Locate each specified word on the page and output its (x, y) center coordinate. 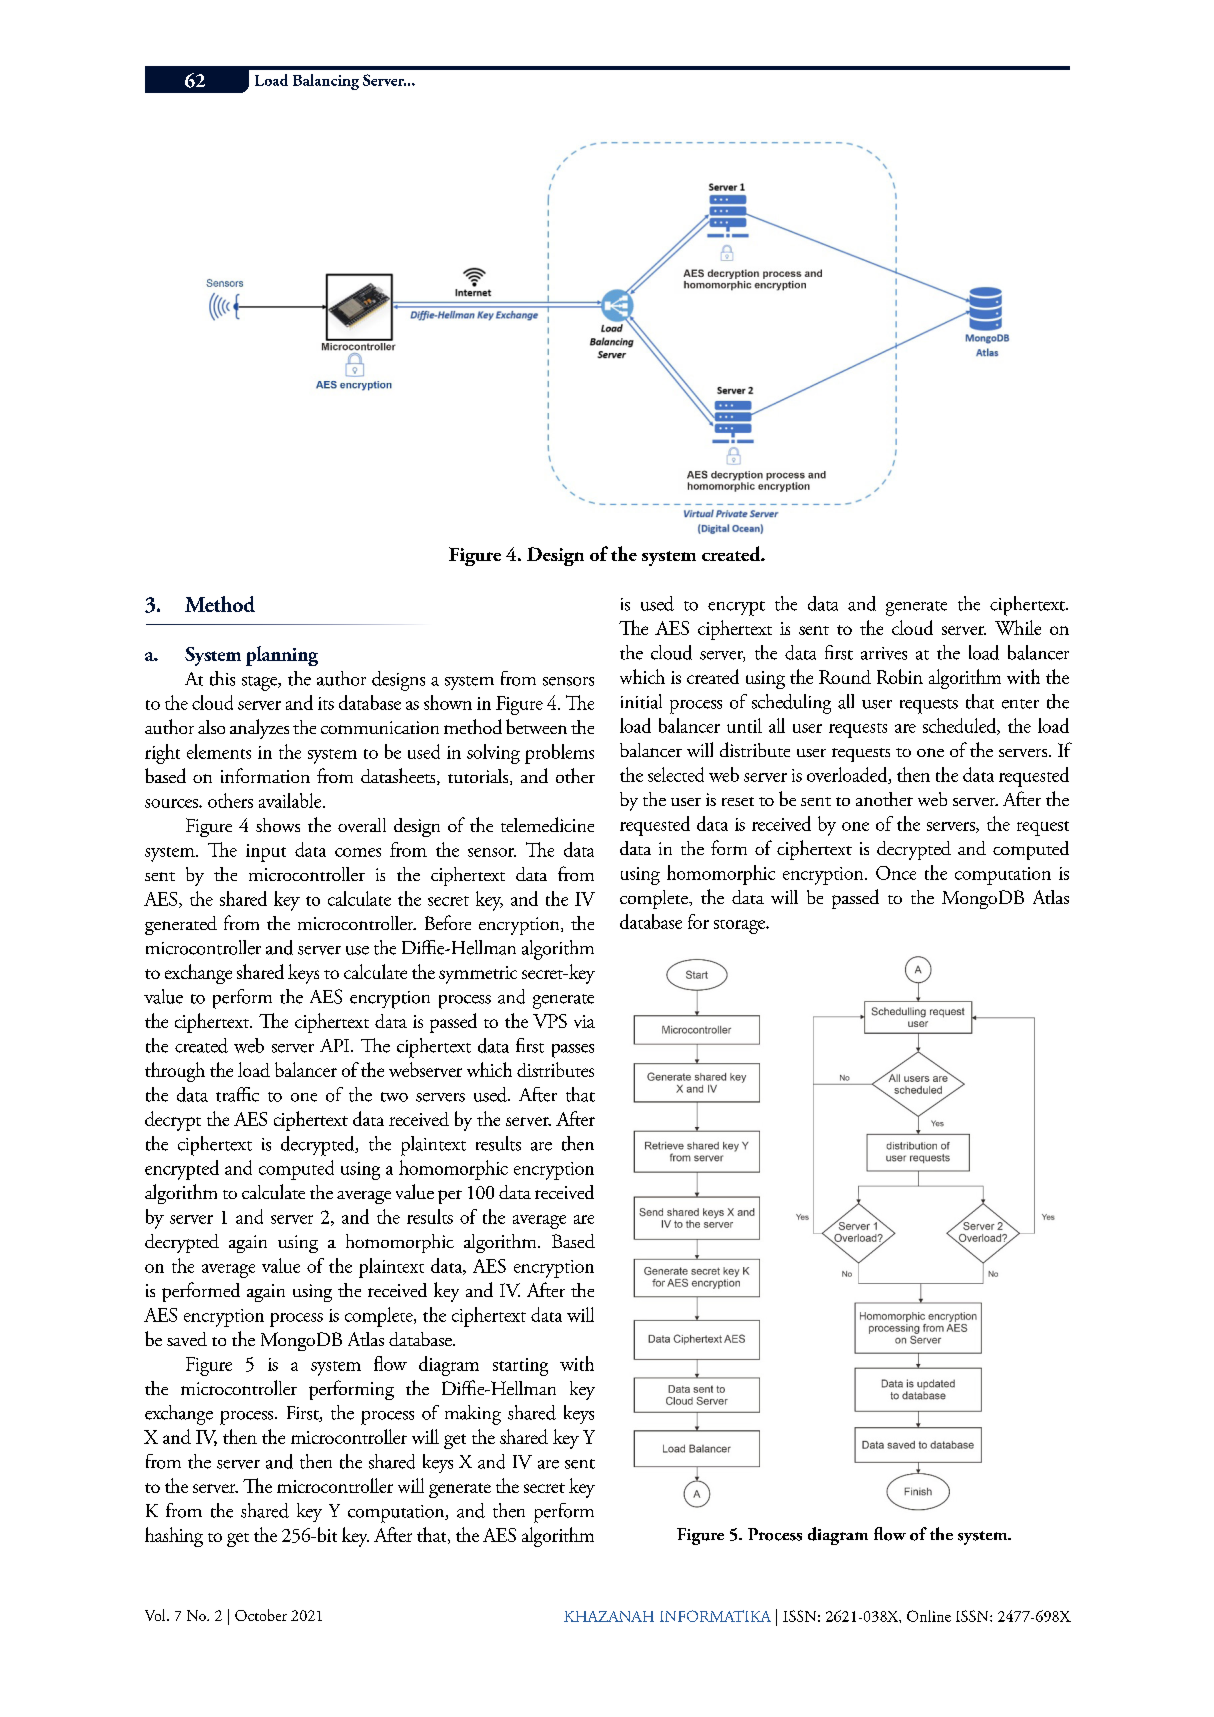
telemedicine (547, 824)
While (1018, 627)
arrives (884, 653)
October (261, 1615)
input (266, 853)
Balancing (326, 82)
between (536, 726)
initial (641, 701)
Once (896, 873)
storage (741, 927)
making (473, 1415)
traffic (237, 1094)
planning (282, 656)
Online (929, 1616)
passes (573, 1051)
